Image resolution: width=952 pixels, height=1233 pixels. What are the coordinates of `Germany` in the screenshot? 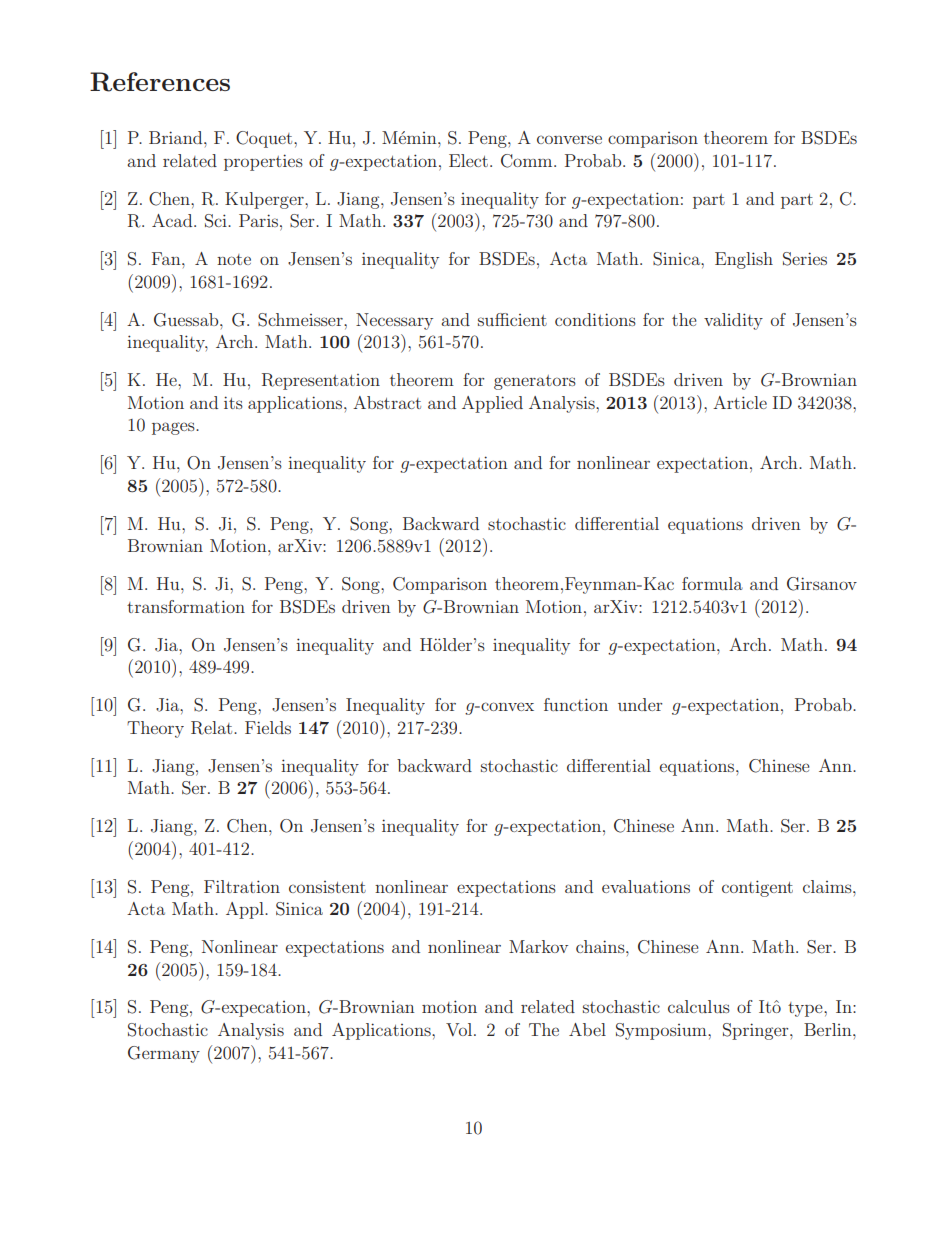 It's located at (164, 1054).
